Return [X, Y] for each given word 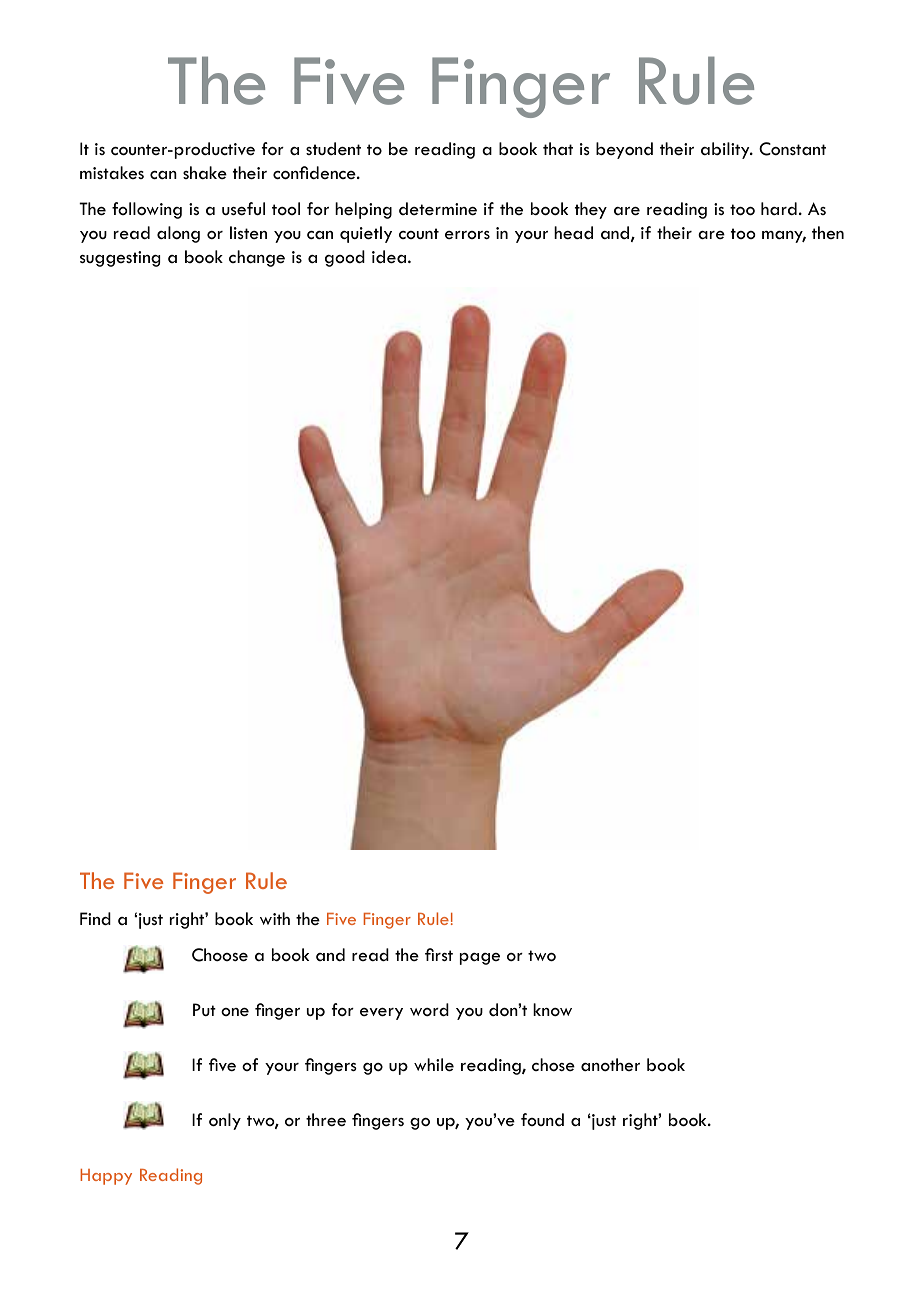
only [225, 1121]
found [542, 1119]
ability [726, 150]
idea [390, 257]
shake [205, 172]
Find [95, 918]
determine [438, 209]
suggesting [120, 259]
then [828, 232]
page [480, 959]
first [439, 954]
